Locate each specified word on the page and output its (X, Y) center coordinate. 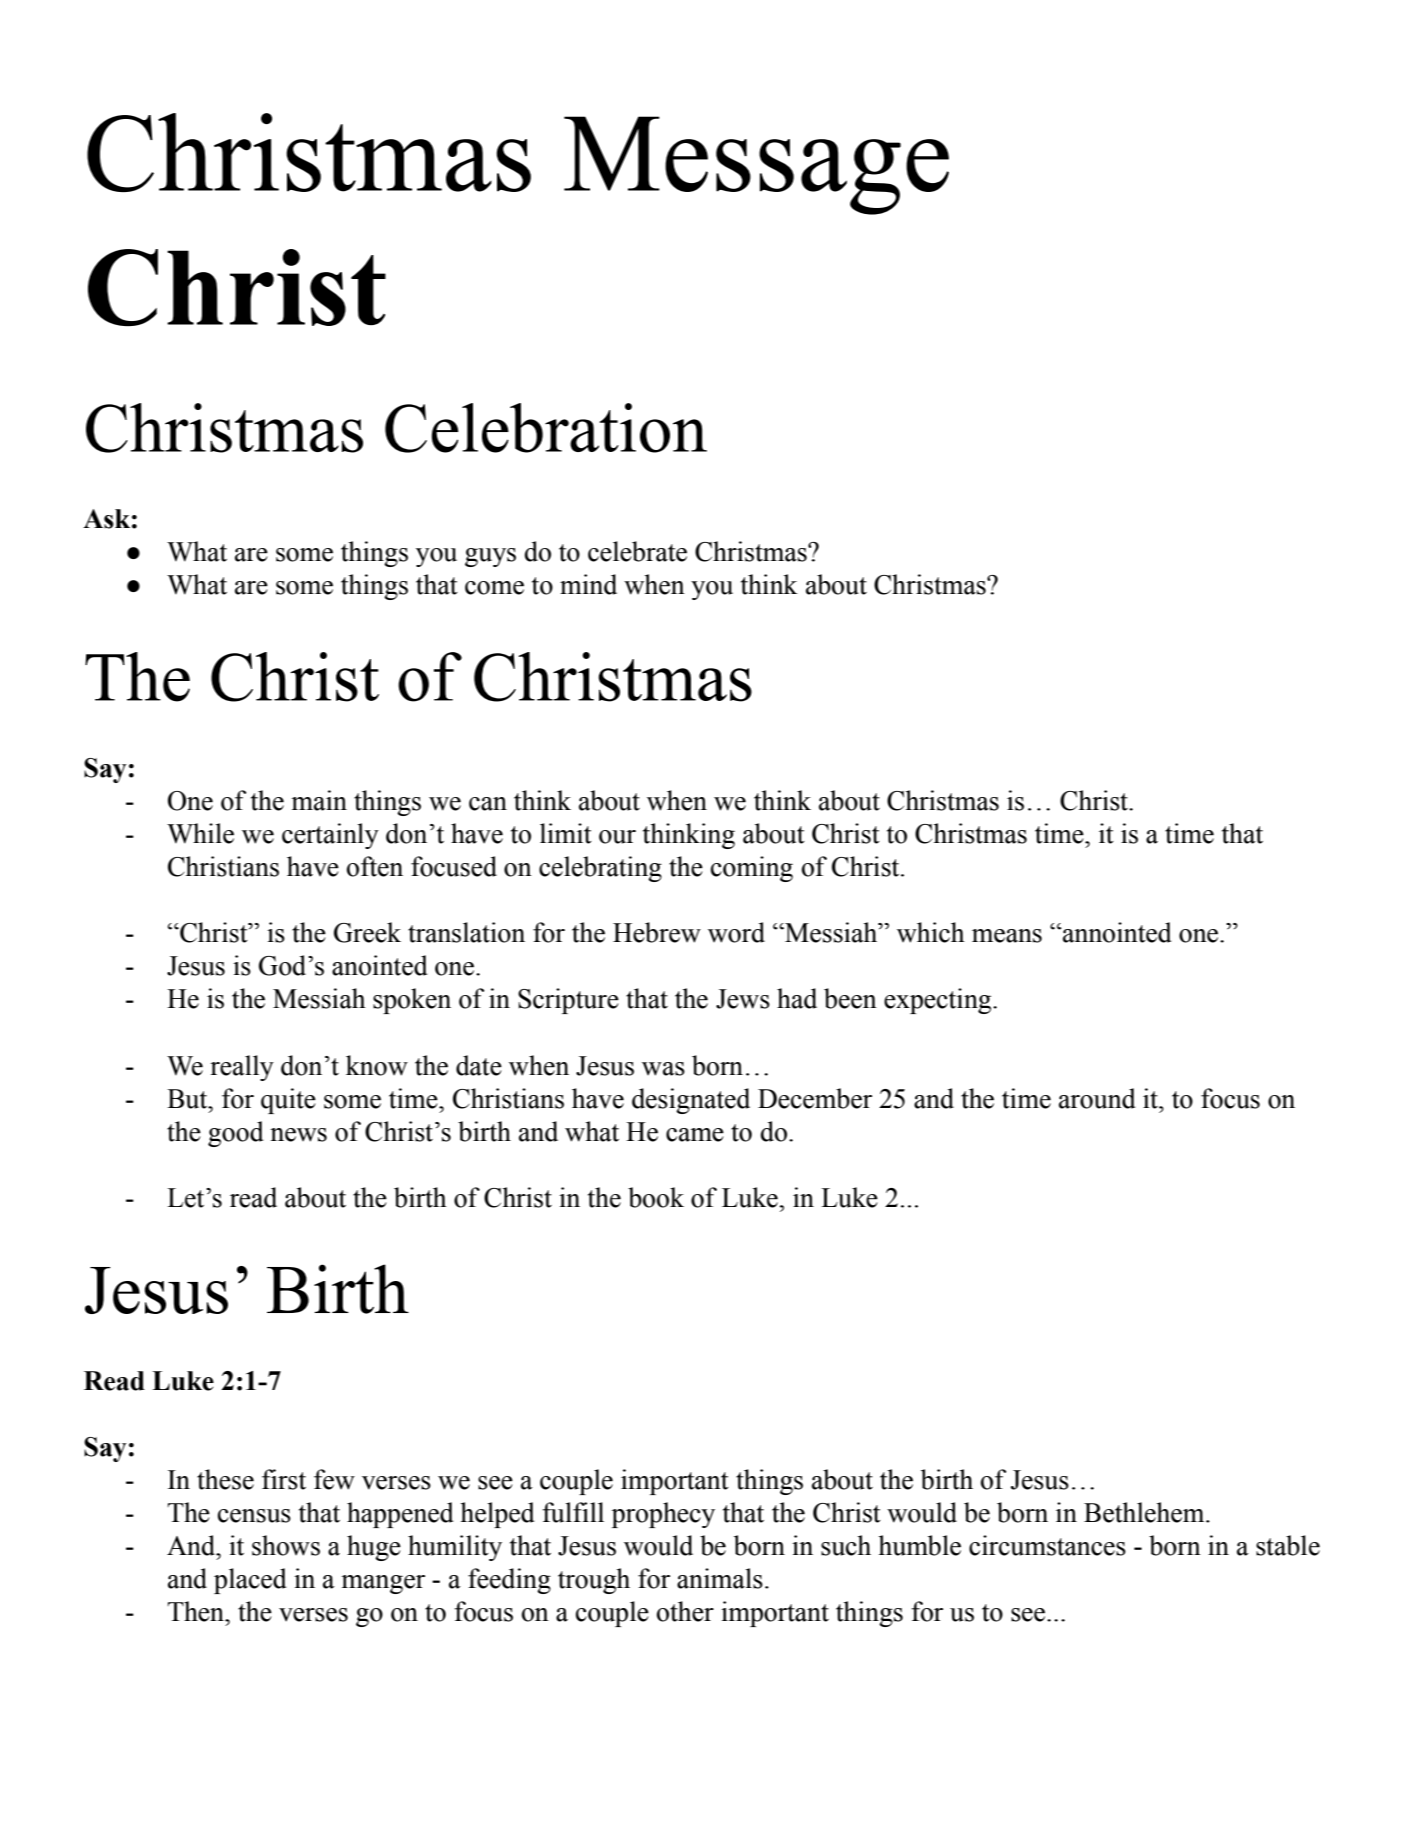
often (375, 866)
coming (752, 869)
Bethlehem (1145, 1512)
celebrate (637, 551)
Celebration (546, 428)
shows (286, 1545)
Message (756, 165)
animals (720, 1578)
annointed (1116, 932)
